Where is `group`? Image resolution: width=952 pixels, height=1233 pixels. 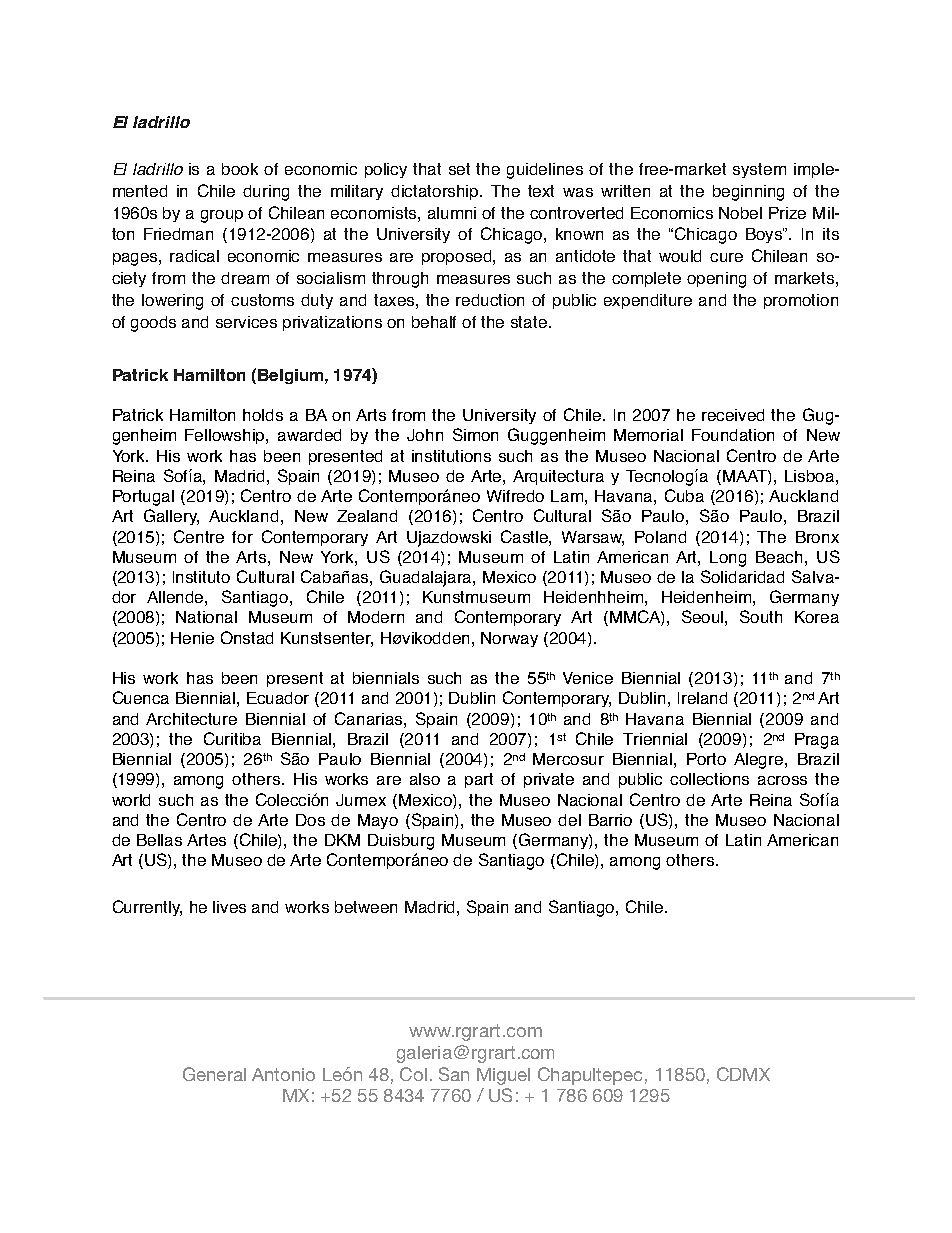 group is located at coordinates (222, 216).
